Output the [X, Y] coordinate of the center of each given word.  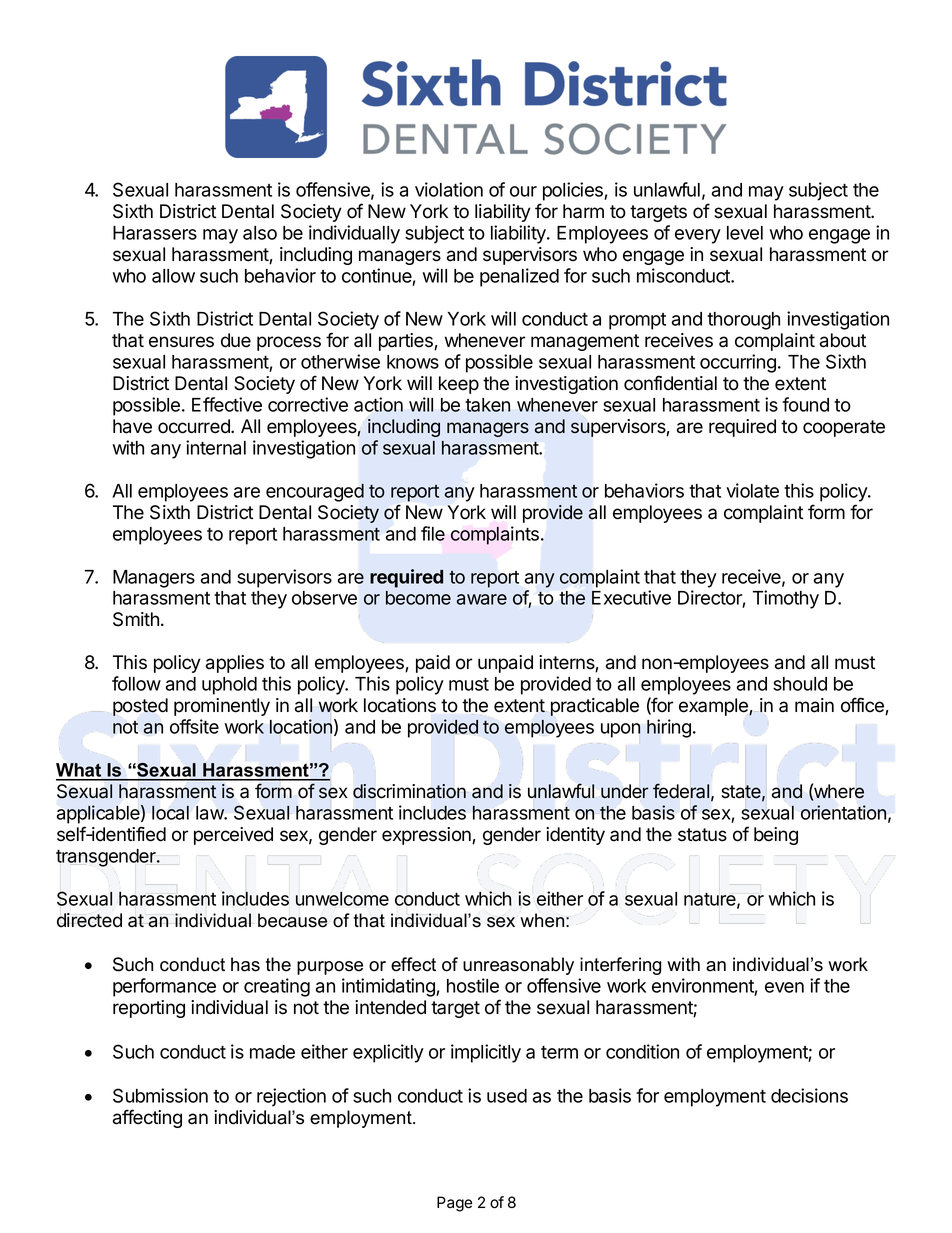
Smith [136, 619]
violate [752, 490]
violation [449, 189]
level [745, 233]
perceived [233, 836]
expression [427, 836]
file [433, 533]
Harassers [155, 233]
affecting [147, 1118]
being [776, 836]
